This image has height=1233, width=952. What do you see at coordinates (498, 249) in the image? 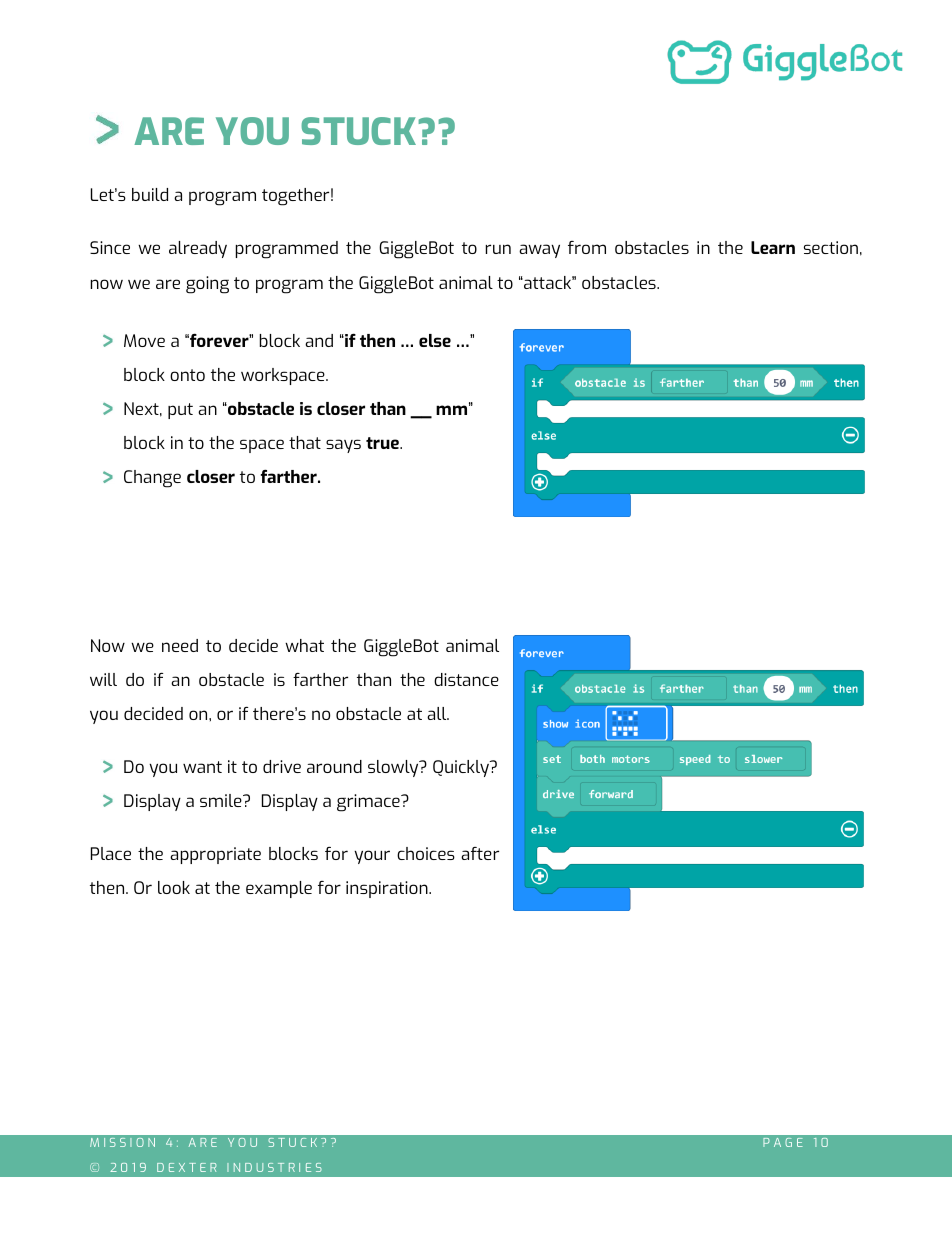
I see `run` at bounding box center [498, 249].
